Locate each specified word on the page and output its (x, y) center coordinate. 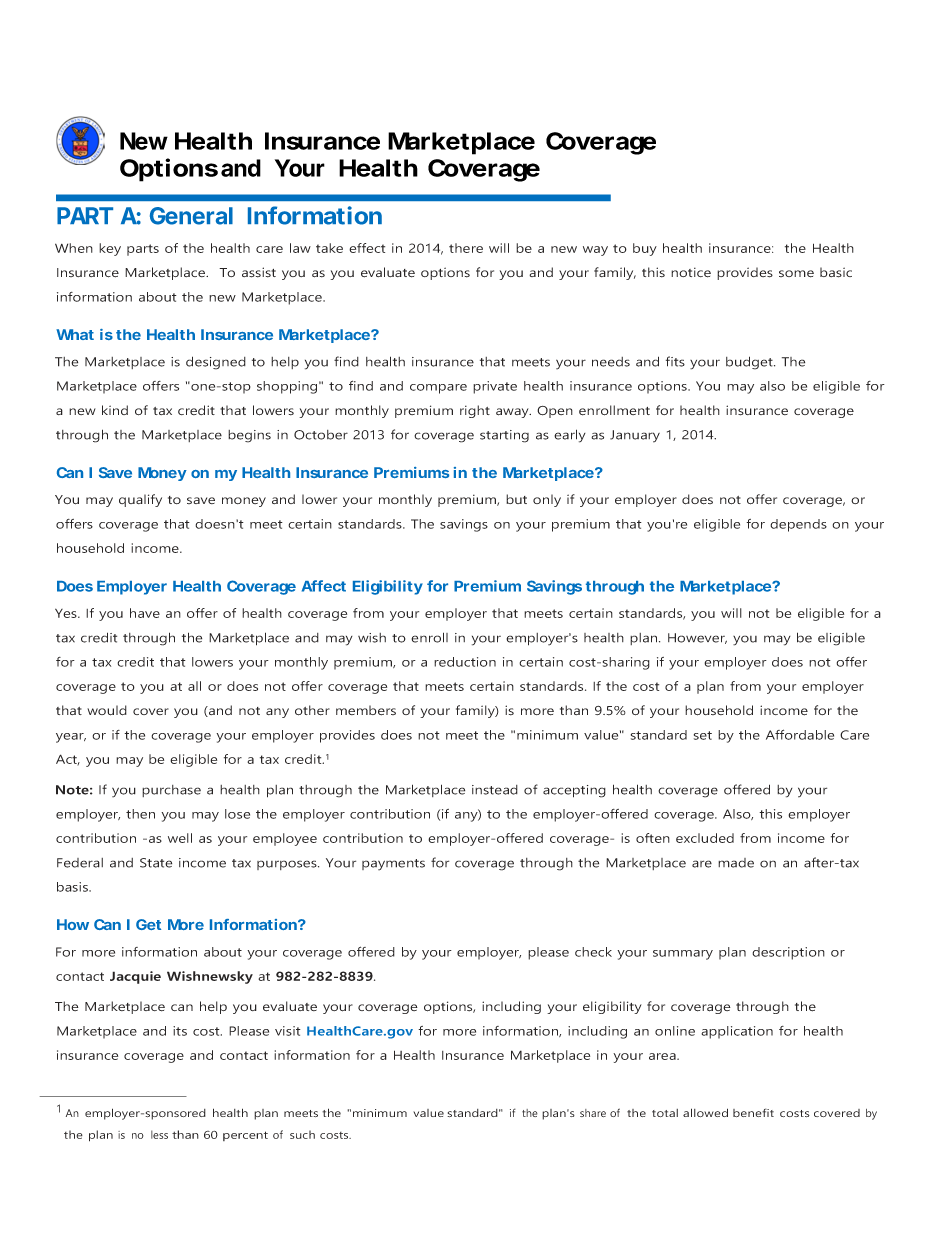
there (466, 248)
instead (495, 790)
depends (798, 525)
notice (691, 272)
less (159, 1134)
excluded (705, 838)
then (140, 814)
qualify (140, 500)
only (547, 500)
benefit (753, 1112)
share (593, 1113)
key (110, 249)
